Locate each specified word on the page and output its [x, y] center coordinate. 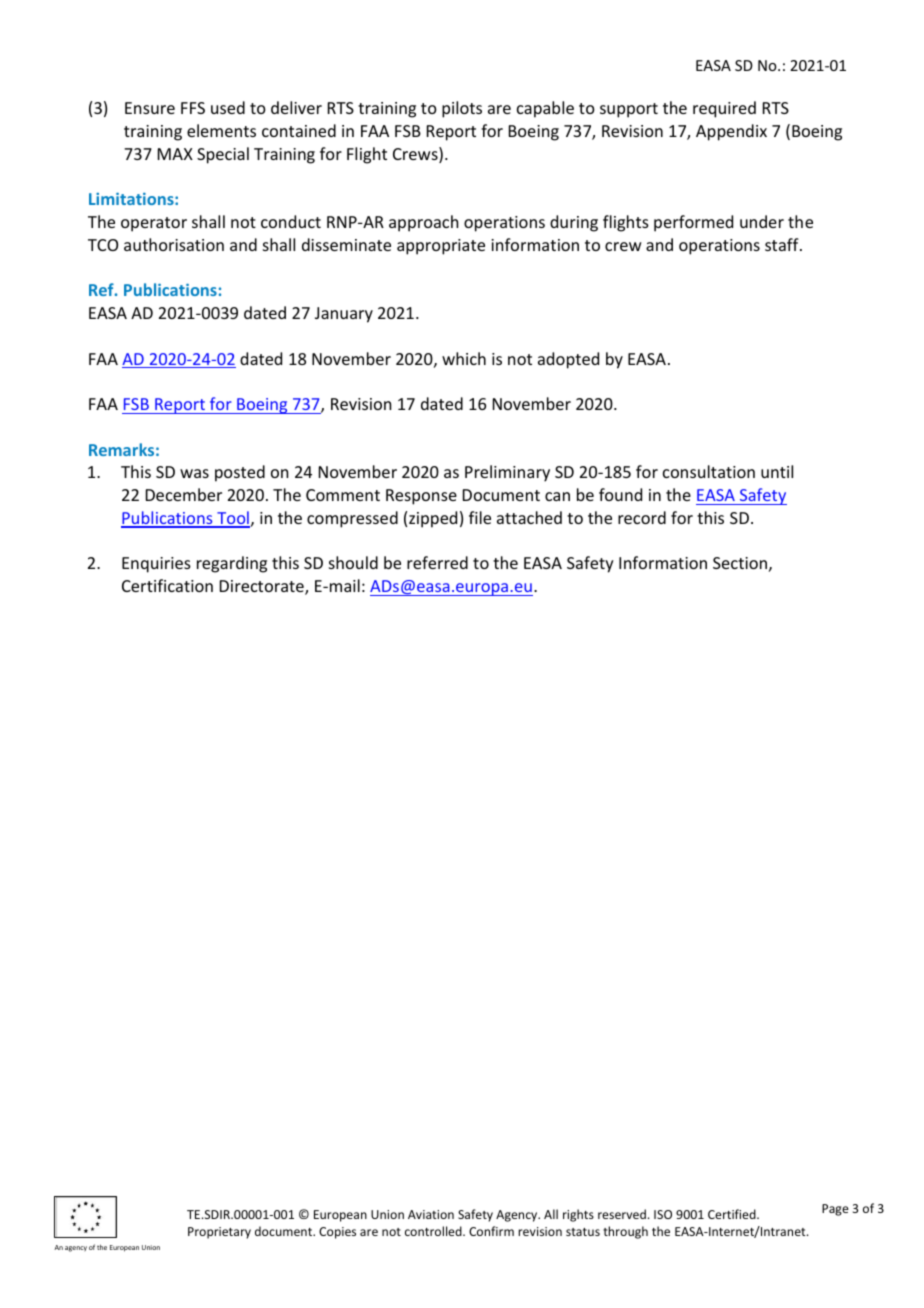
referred [437, 562]
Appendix [731, 132]
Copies [337, 1233]
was [194, 473]
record [642, 517]
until [777, 471]
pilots [462, 109]
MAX [175, 154]
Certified [733, 1214]
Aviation [431, 1214]
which [464, 358]
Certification [167, 585]
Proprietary [219, 1233]
